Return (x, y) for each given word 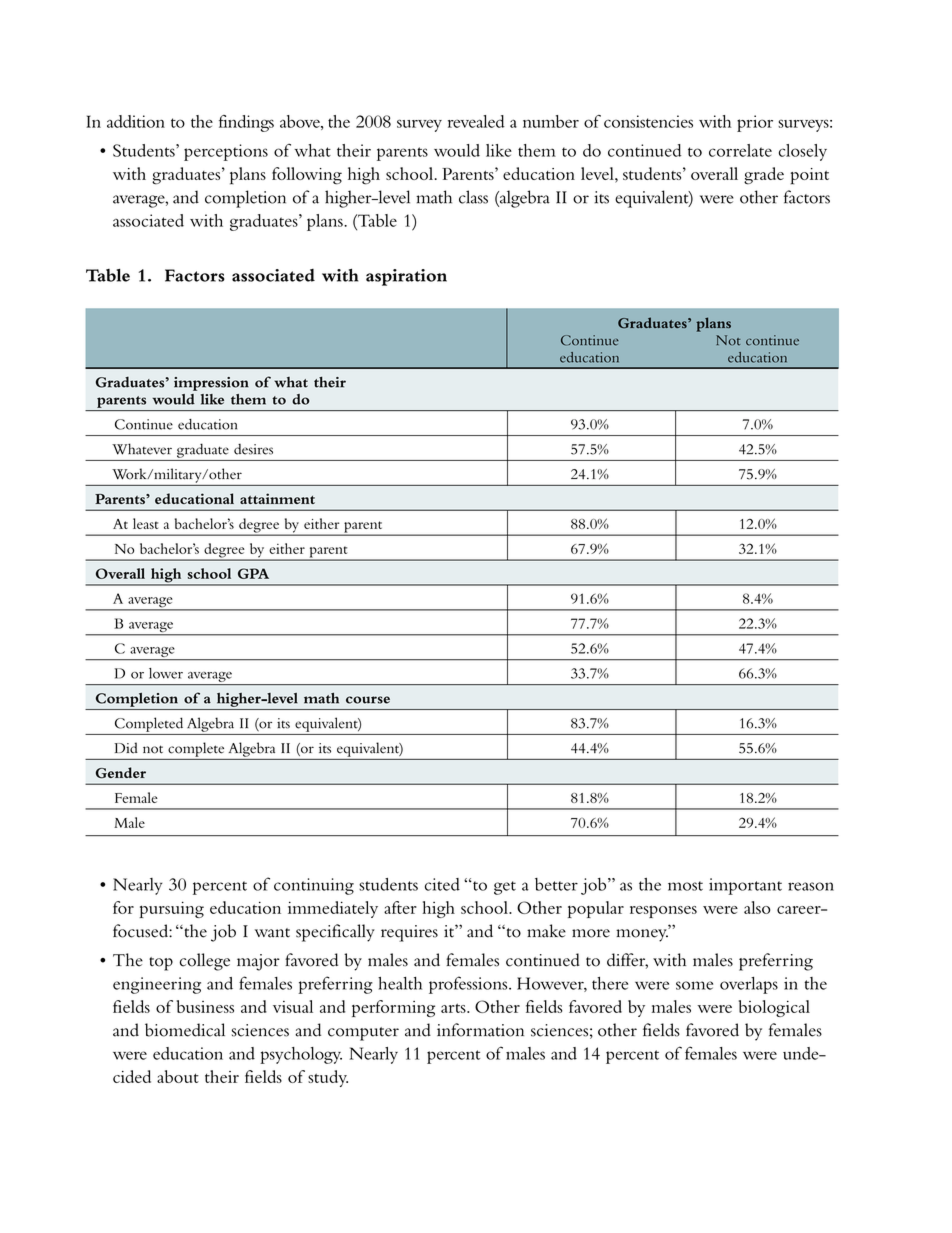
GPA (253, 573)
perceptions (226, 152)
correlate (740, 150)
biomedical (185, 1030)
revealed (476, 121)
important (745, 886)
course (368, 700)
